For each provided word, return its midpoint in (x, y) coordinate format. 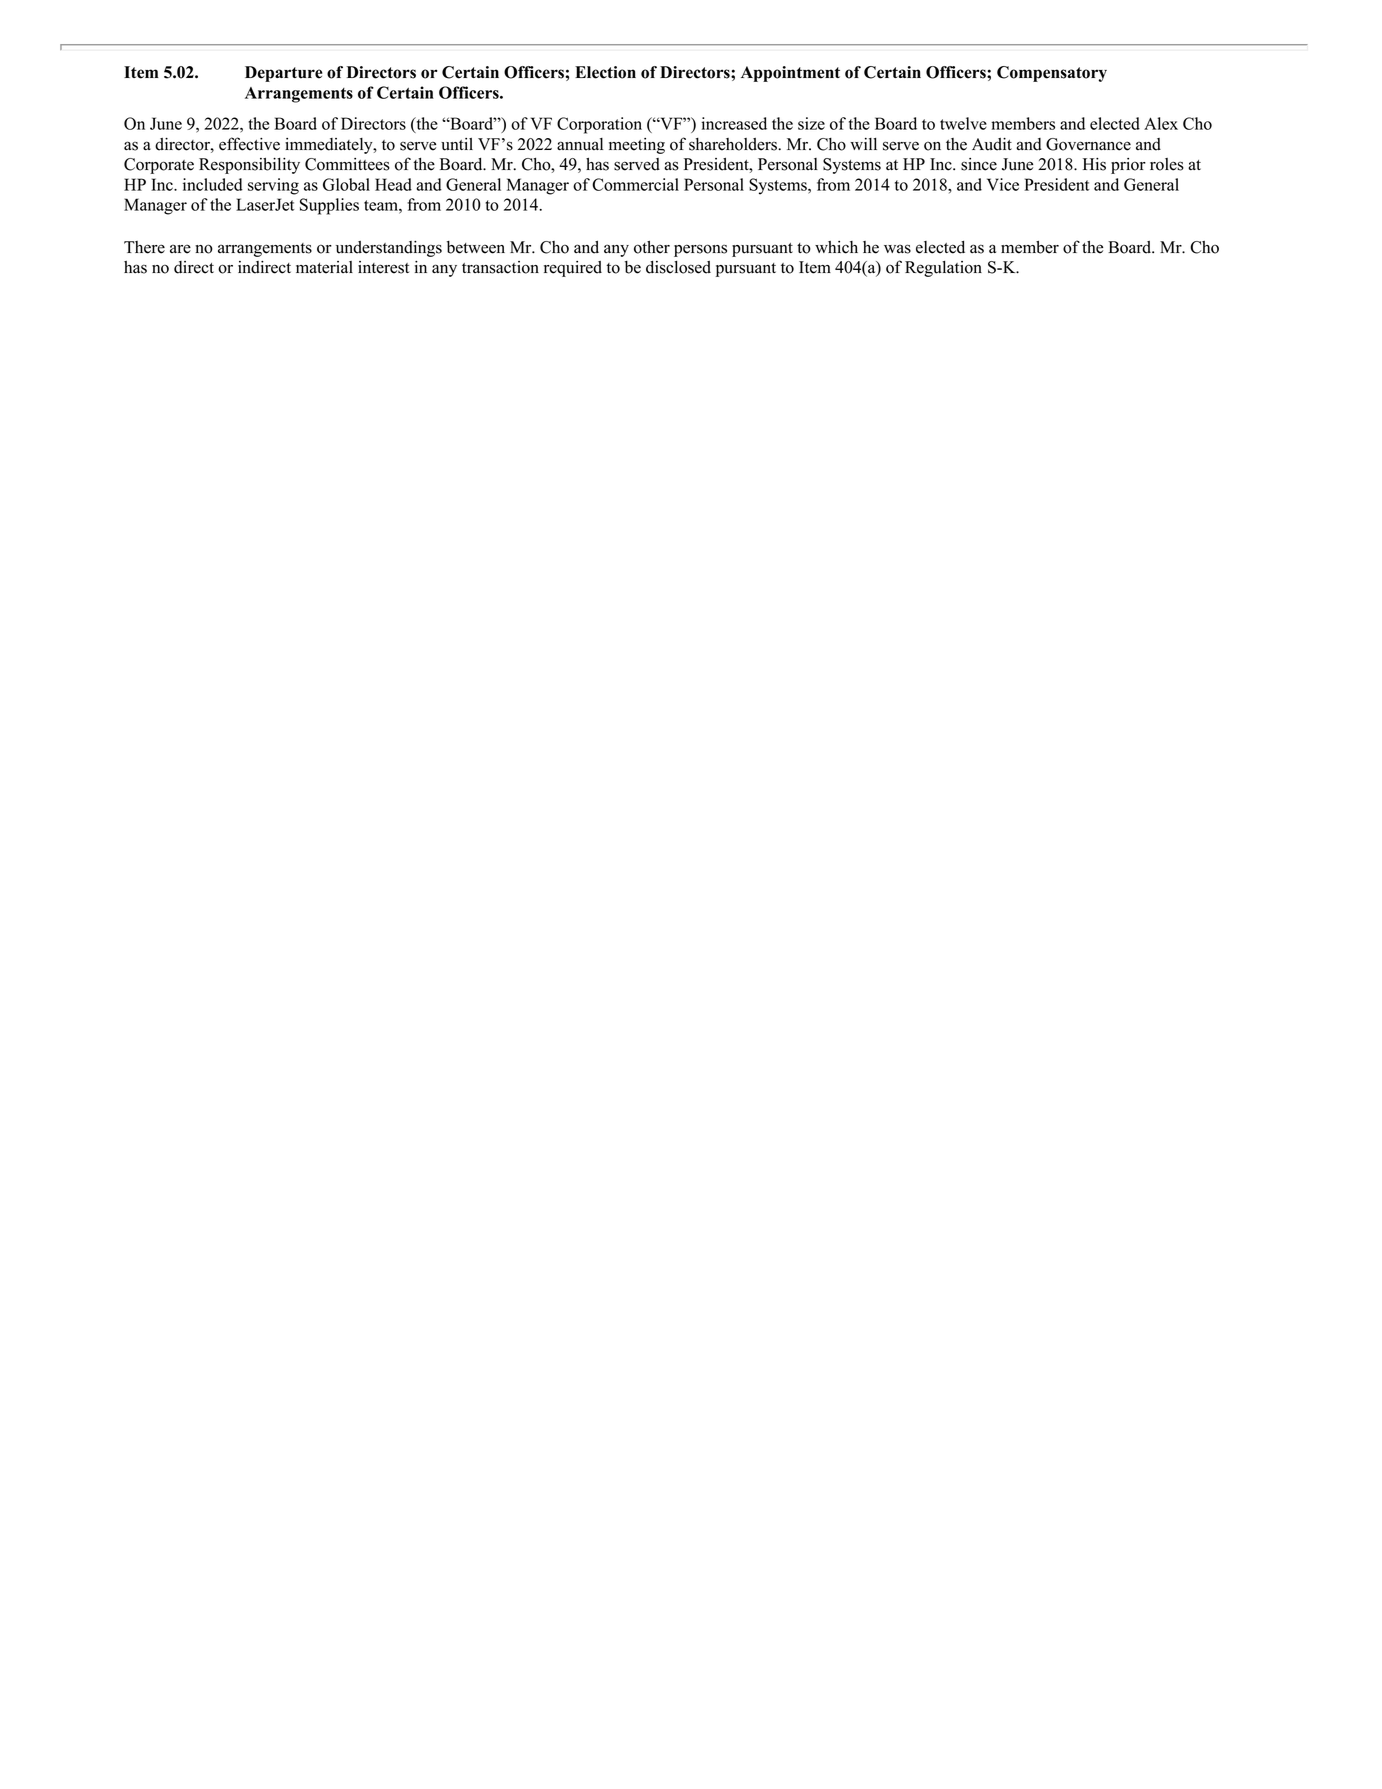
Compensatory (1052, 74)
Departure (283, 74)
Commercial (635, 184)
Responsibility (249, 166)
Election (605, 72)
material (324, 267)
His (1094, 164)
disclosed (678, 267)
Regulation (943, 269)
